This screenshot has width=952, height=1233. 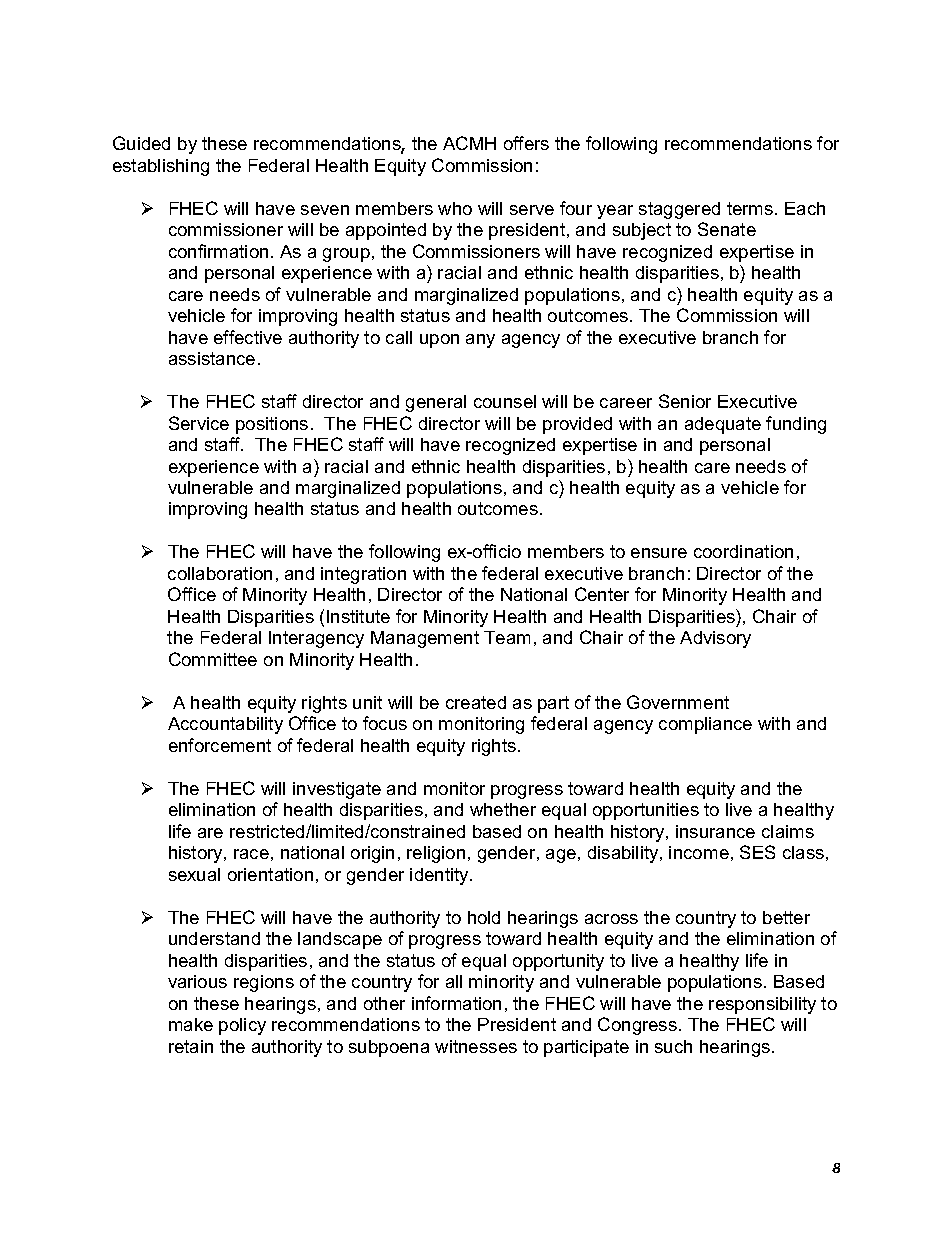 What do you see at coordinates (251, 854) in the screenshot?
I see `race` at bounding box center [251, 854].
